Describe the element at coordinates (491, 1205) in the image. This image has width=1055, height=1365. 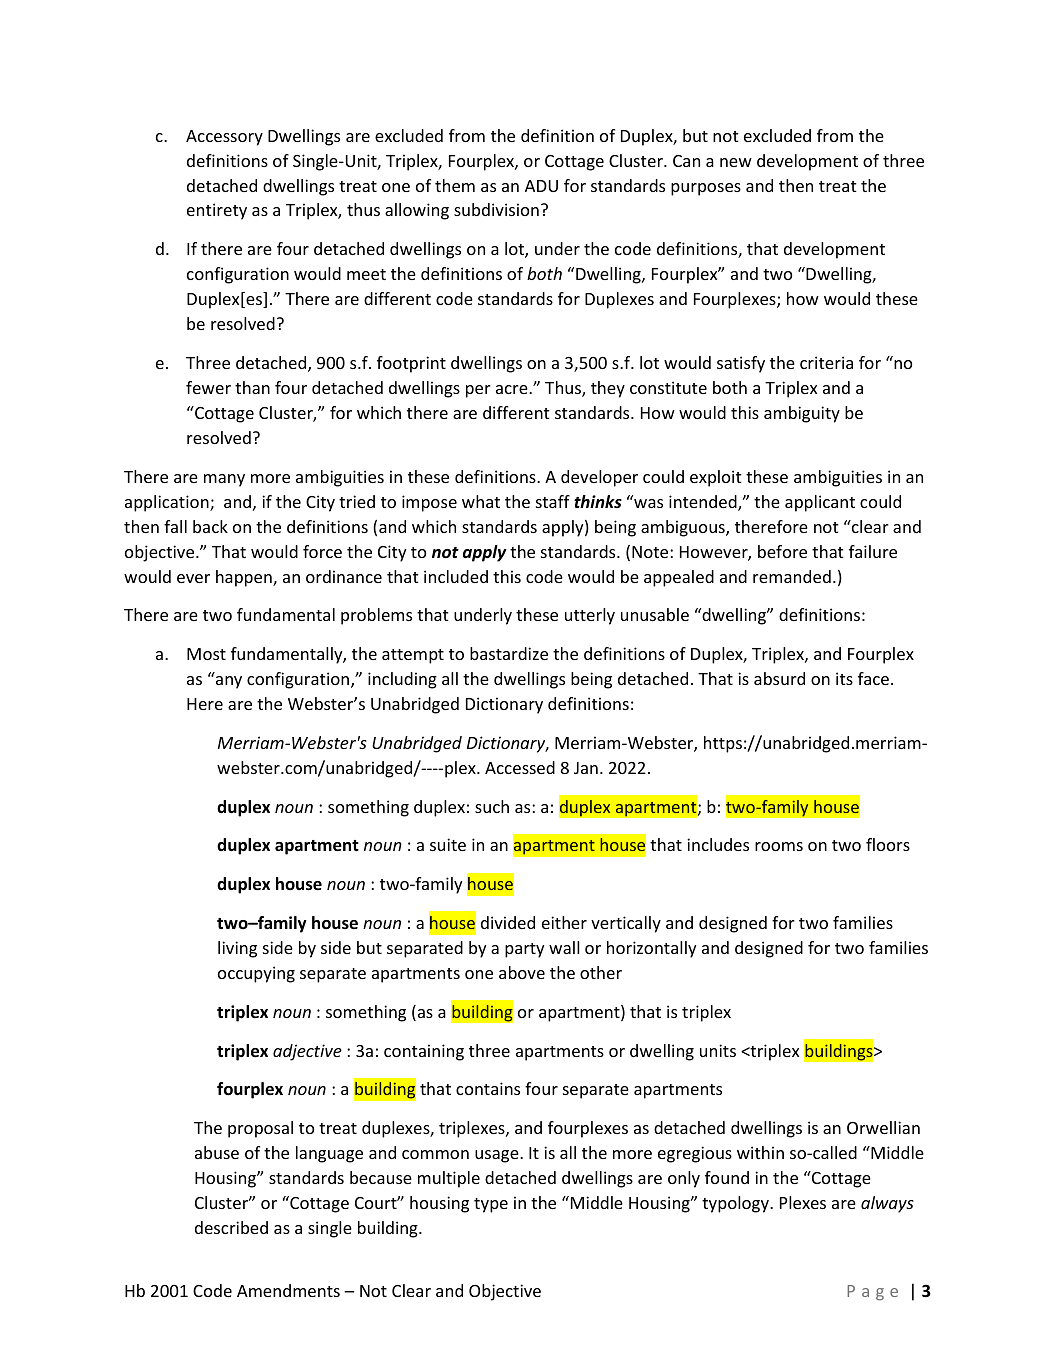
I see `type` at that location.
